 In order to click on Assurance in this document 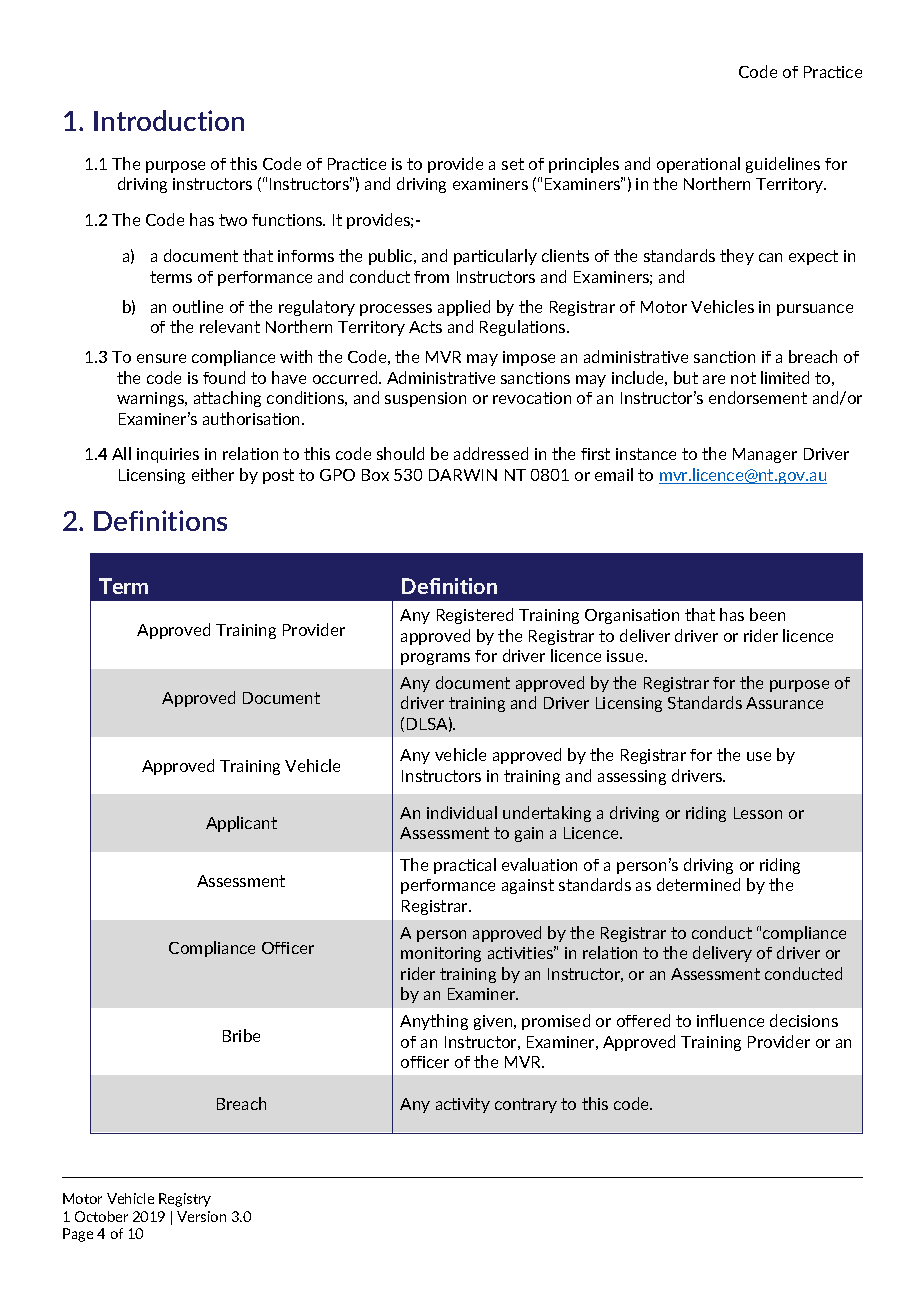, I will do `click(784, 703)`.
